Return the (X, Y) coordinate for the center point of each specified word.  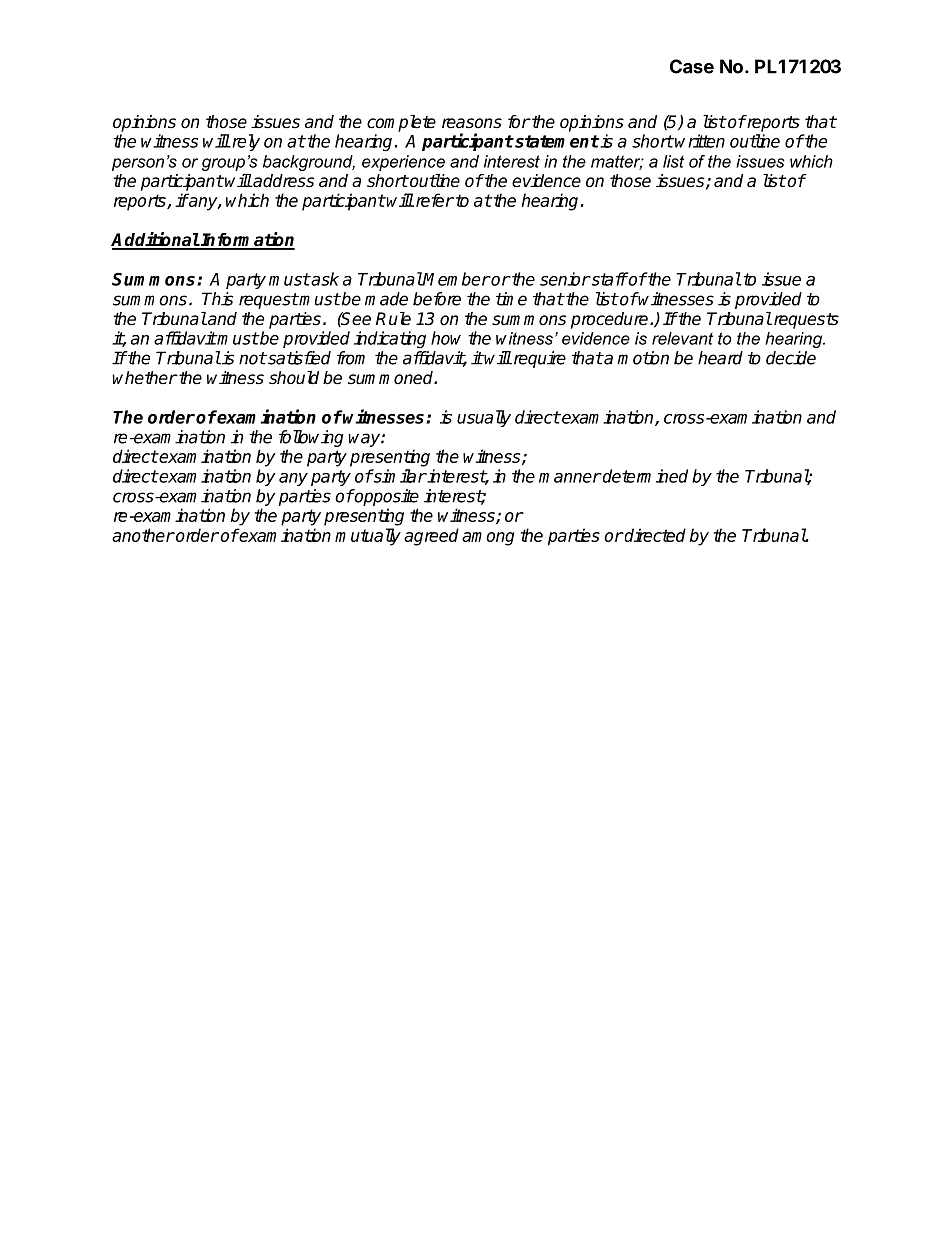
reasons (472, 123)
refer (433, 200)
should (294, 378)
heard (720, 358)
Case (692, 66)
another (143, 535)
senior (565, 279)
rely (245, 142)
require (538, 359)
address (282, 181)
